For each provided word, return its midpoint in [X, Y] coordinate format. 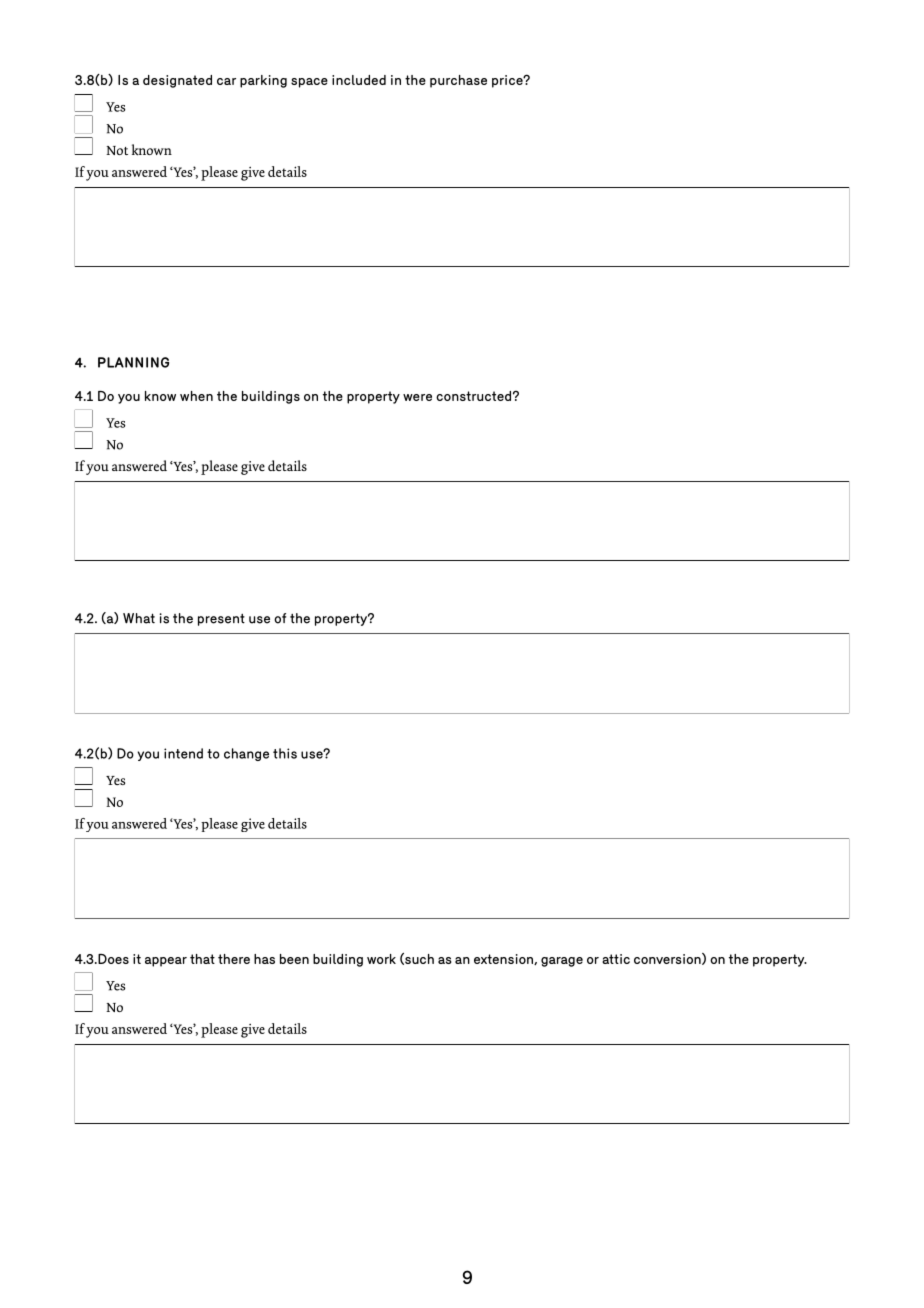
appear [166, 962]
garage [562, 962]
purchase [458, 81]
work [381, 959]
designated [177, 81]
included [359, 80]
